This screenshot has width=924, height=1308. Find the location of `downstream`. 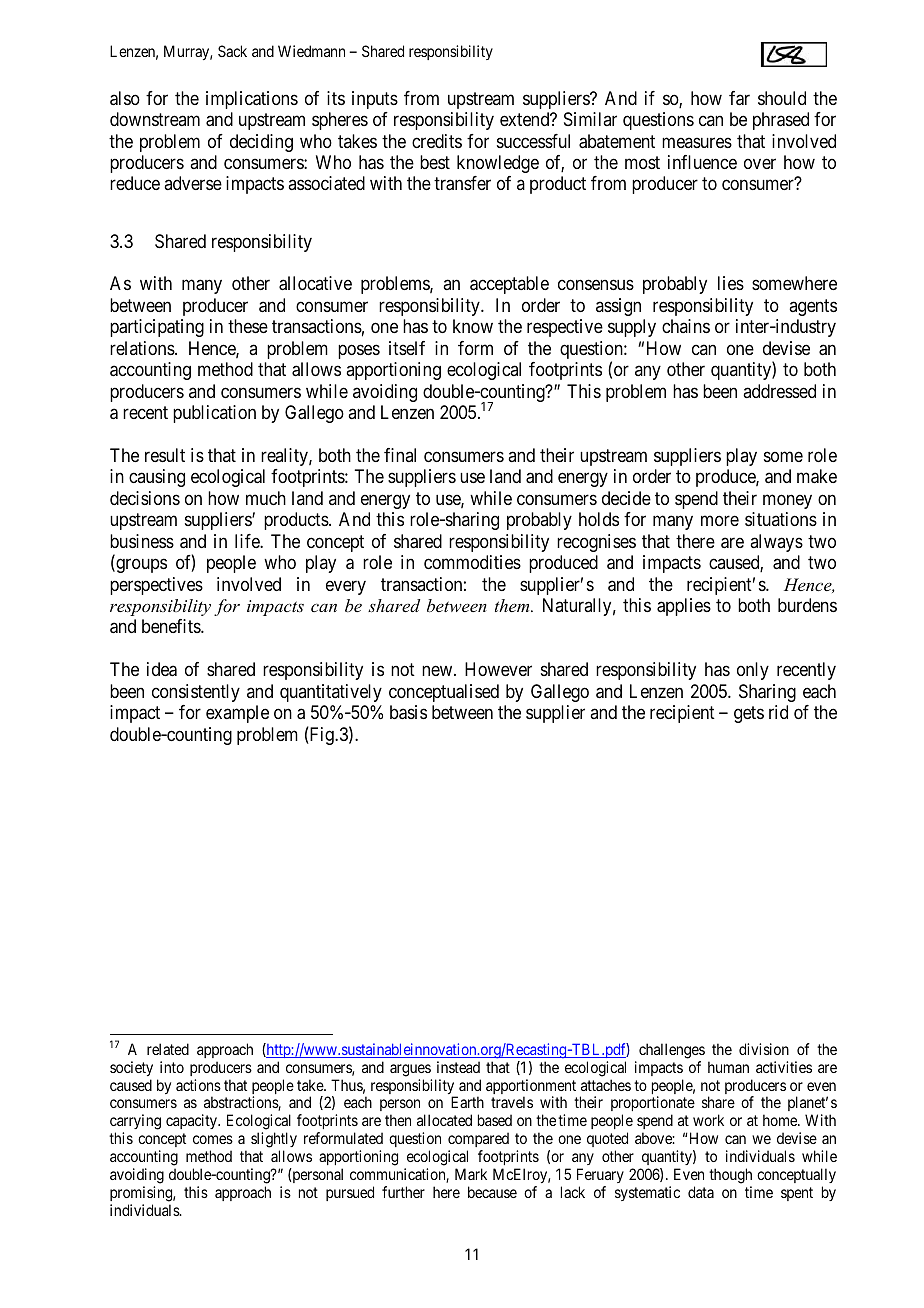

downstream is located at coordinates (155, 119).
